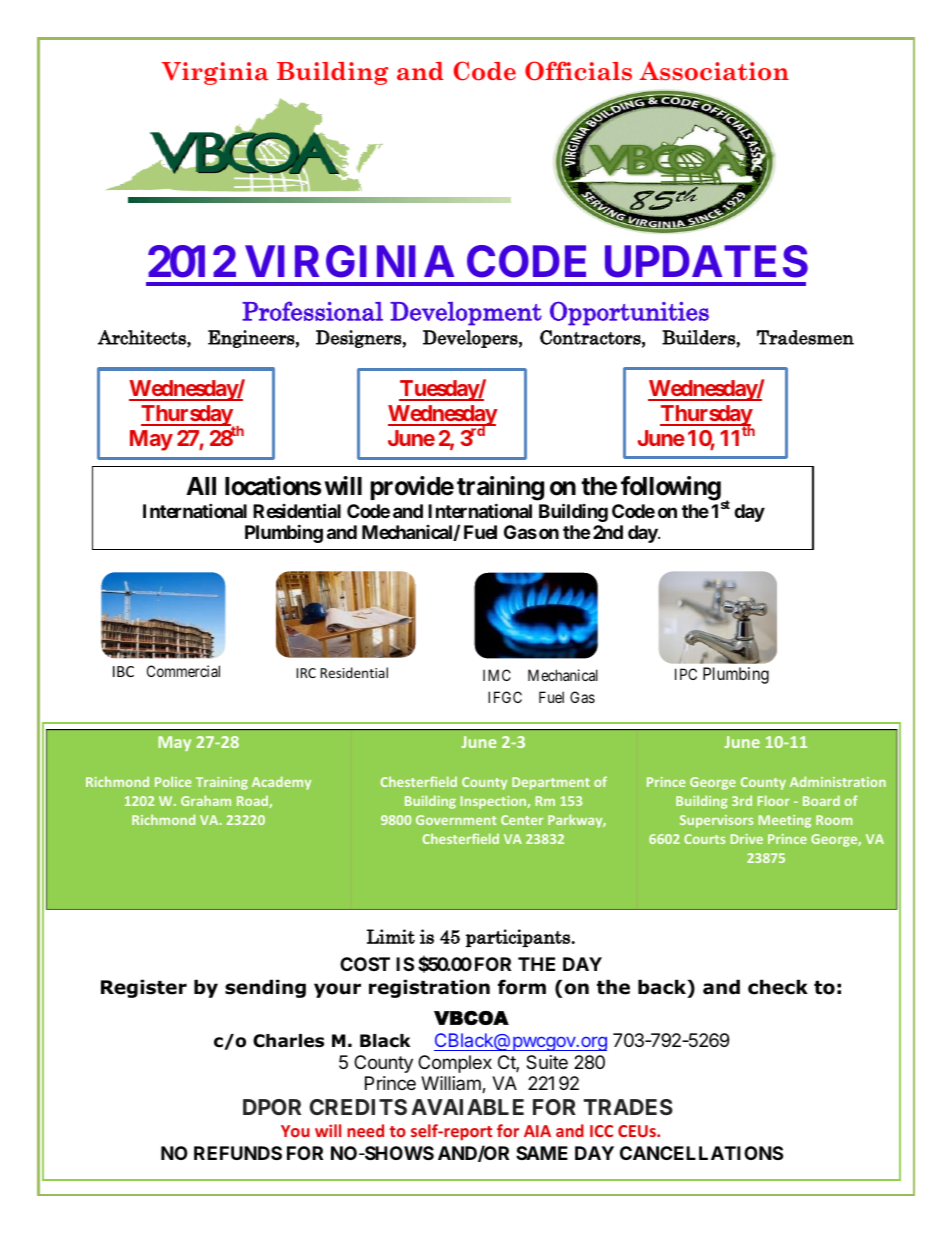  I want to click on Builders, so click(699, 337).
